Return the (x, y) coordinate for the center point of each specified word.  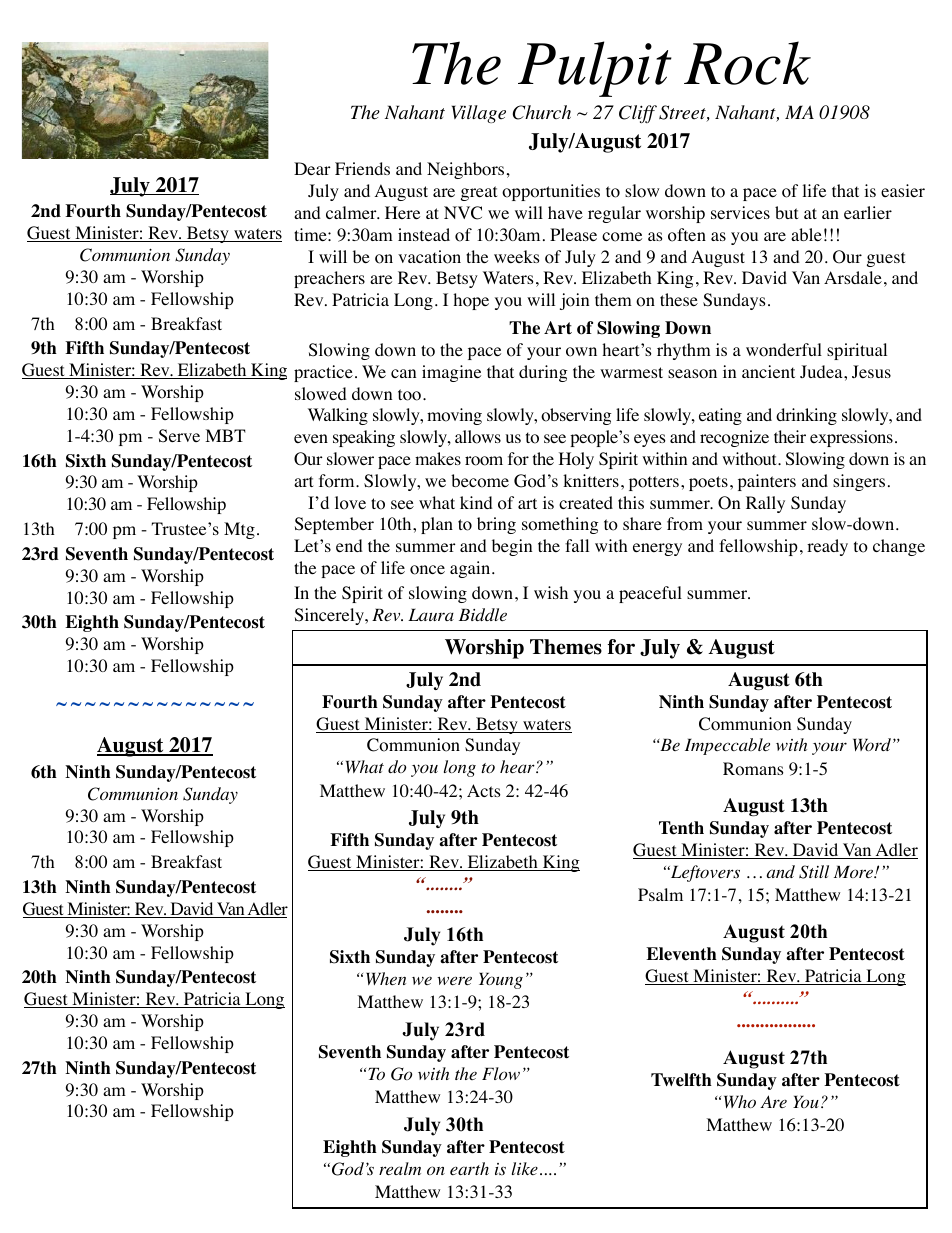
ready (827, 547)
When (386, 978)
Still (814, 872)
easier (903, 190)
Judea (822, 371)
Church (542, 112)
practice (323, 373)
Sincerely (330, 616)
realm (400, 1168)
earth (469, 1168)
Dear (312, 168)
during (543, 373)
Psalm (660, 894)
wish (551, 592)
